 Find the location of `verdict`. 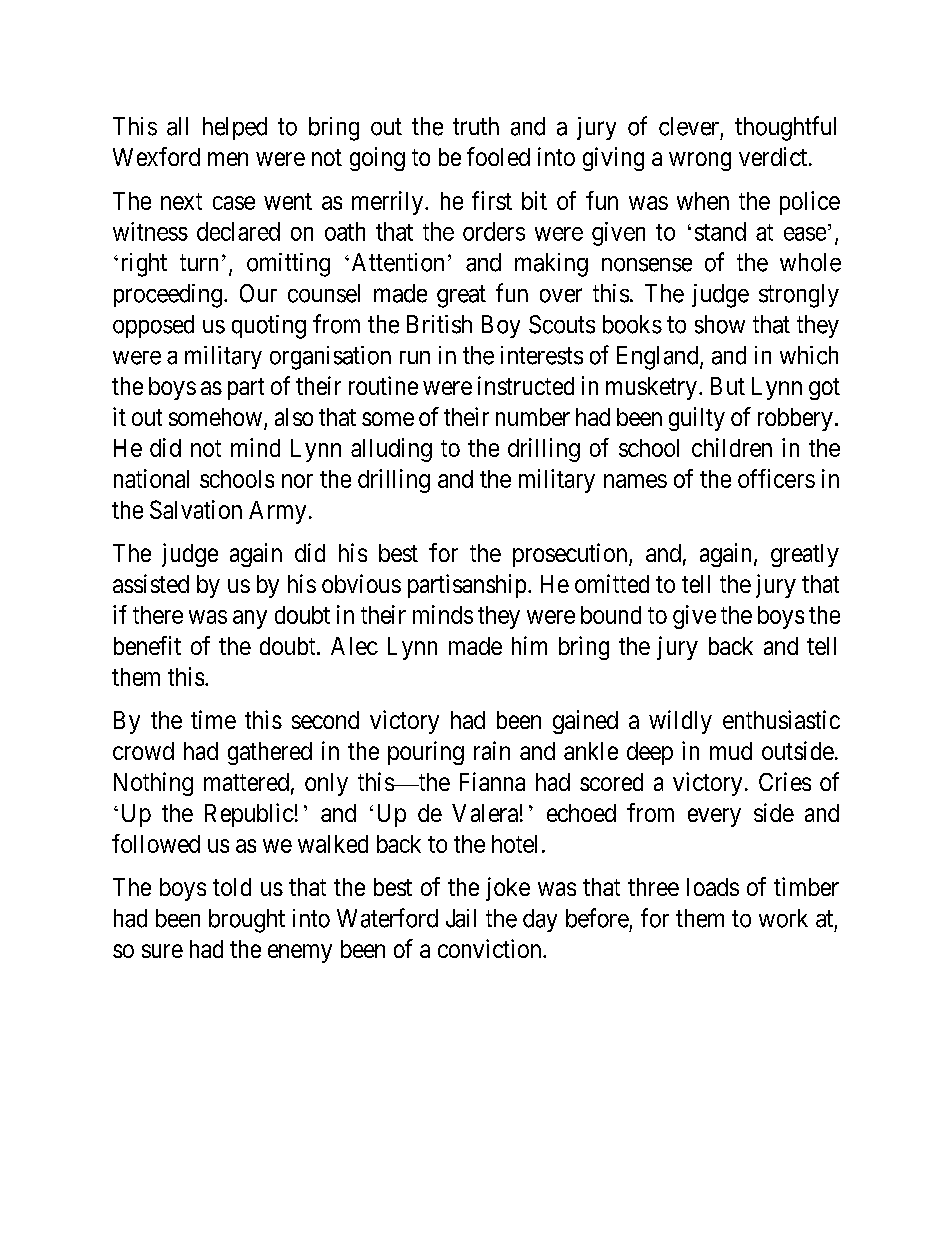

verdict is located at coordinates (774, 156).
